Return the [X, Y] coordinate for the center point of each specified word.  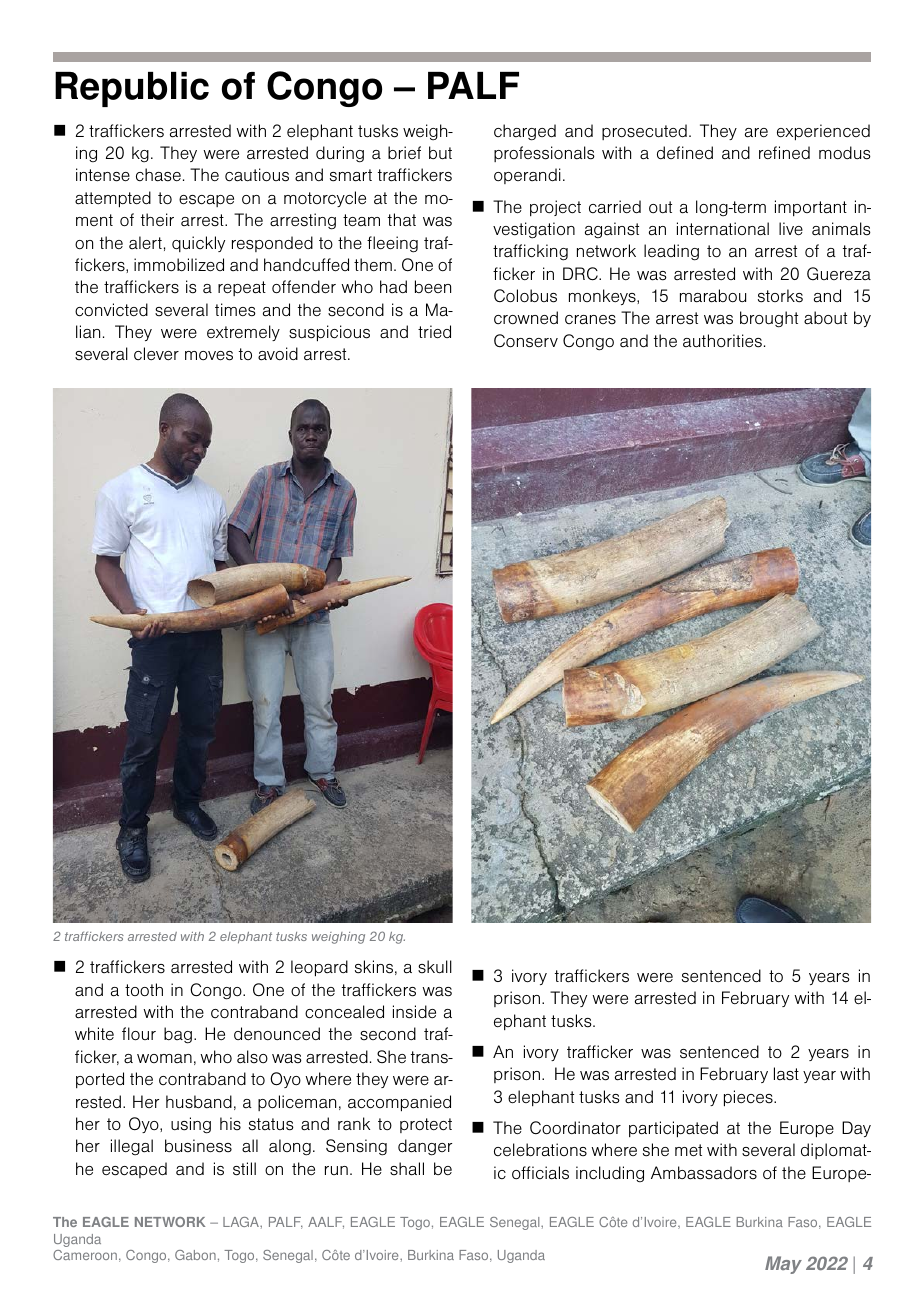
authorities [722, 341]
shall [407, 1169]
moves [209, 356]
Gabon [195, 1255]
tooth [144, 990]
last [786, 1073]
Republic [132, 89]
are [756, 133]
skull [435, 967]
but [440, 153]
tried [434, 332]
